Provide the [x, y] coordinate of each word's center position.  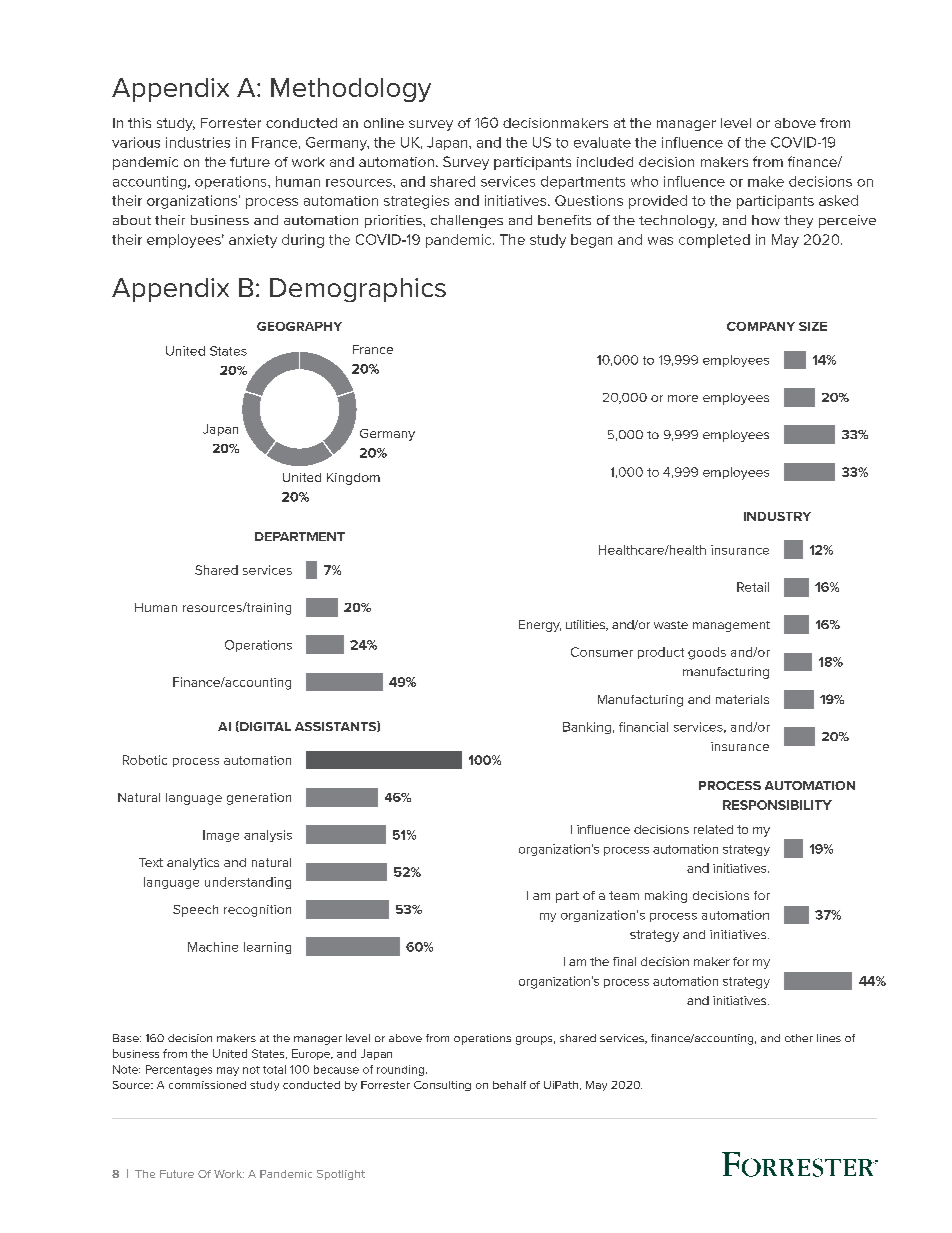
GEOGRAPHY [299, 326]
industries [198, 142]
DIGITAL [264, 726]
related [713, 829]
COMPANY [761, 326]
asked [838, 200]
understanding [248, 883]
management [731, 626]
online [384, 123]
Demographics [358, 290]
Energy [540, 626]
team [624, 895]
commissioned [207, 1085]
